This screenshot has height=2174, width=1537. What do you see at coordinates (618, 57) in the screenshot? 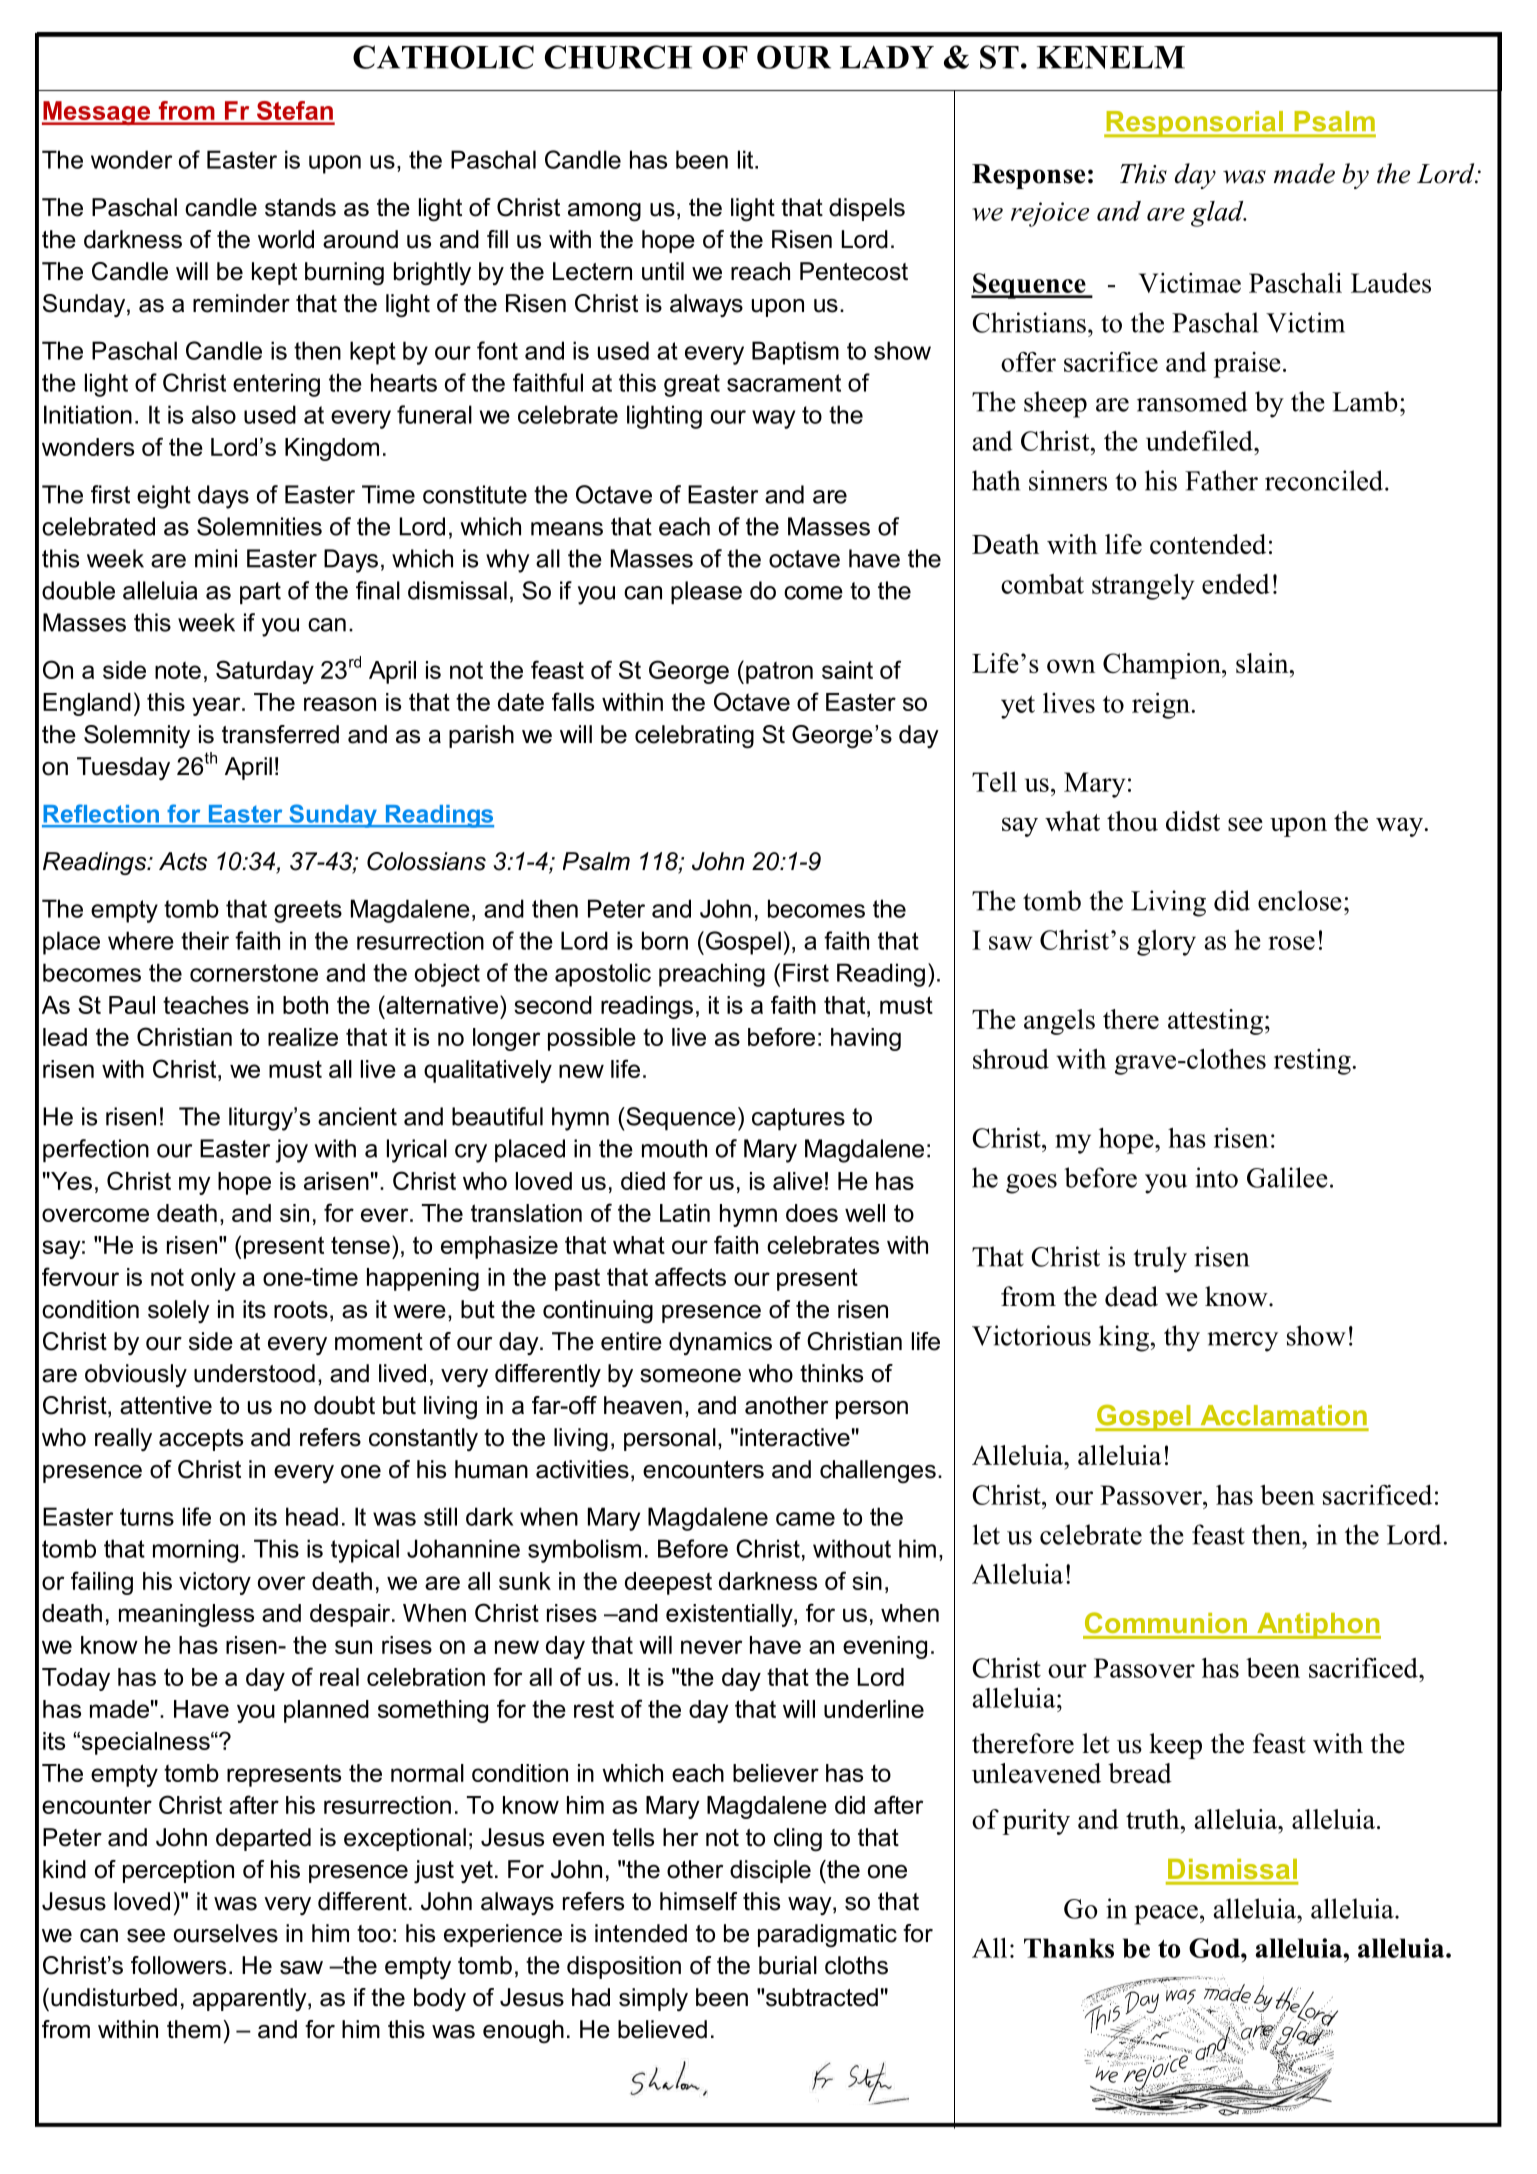
I see `CHURCH` at bounding box center [618, 57].
